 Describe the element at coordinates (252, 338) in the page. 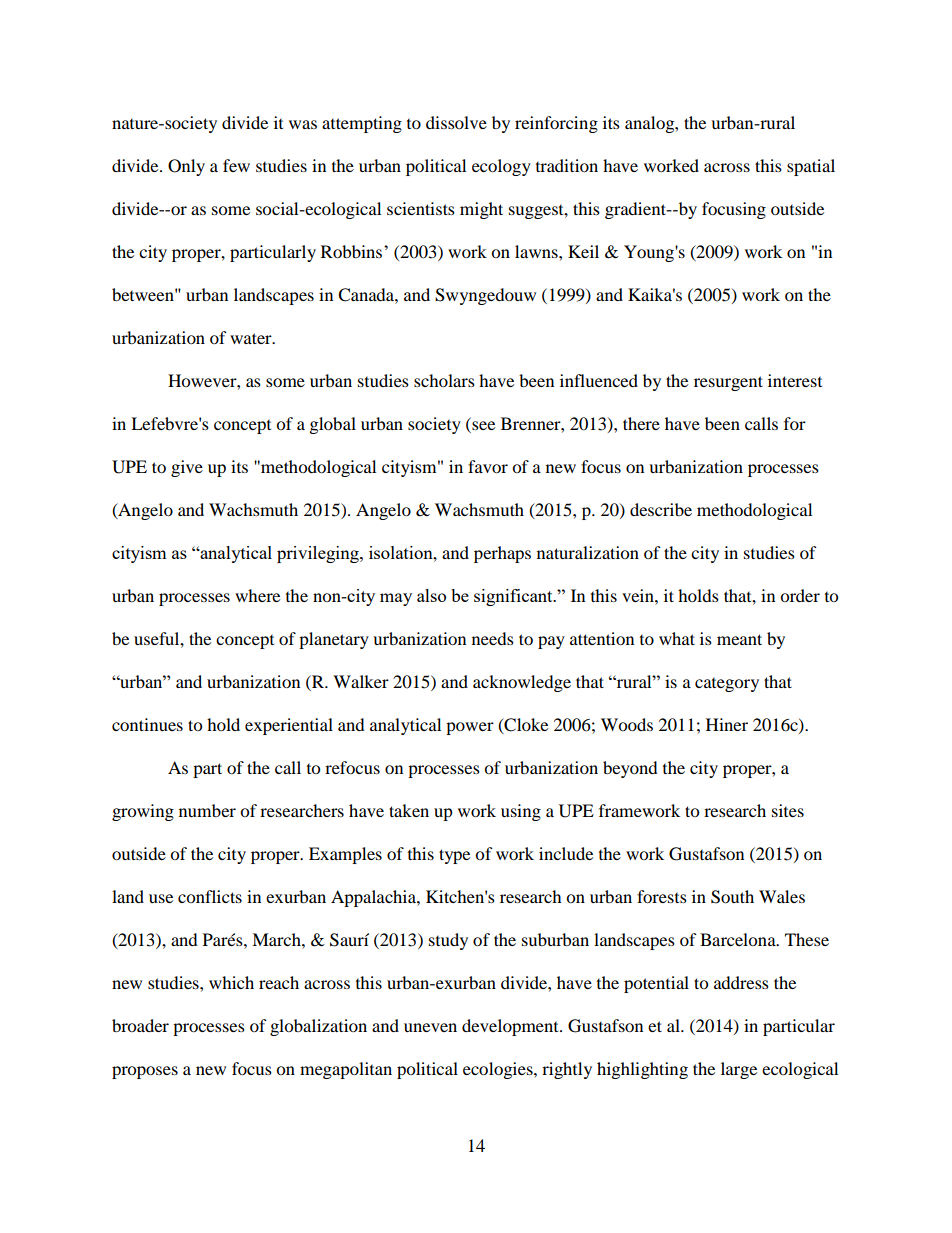

I see `water` at that location.
